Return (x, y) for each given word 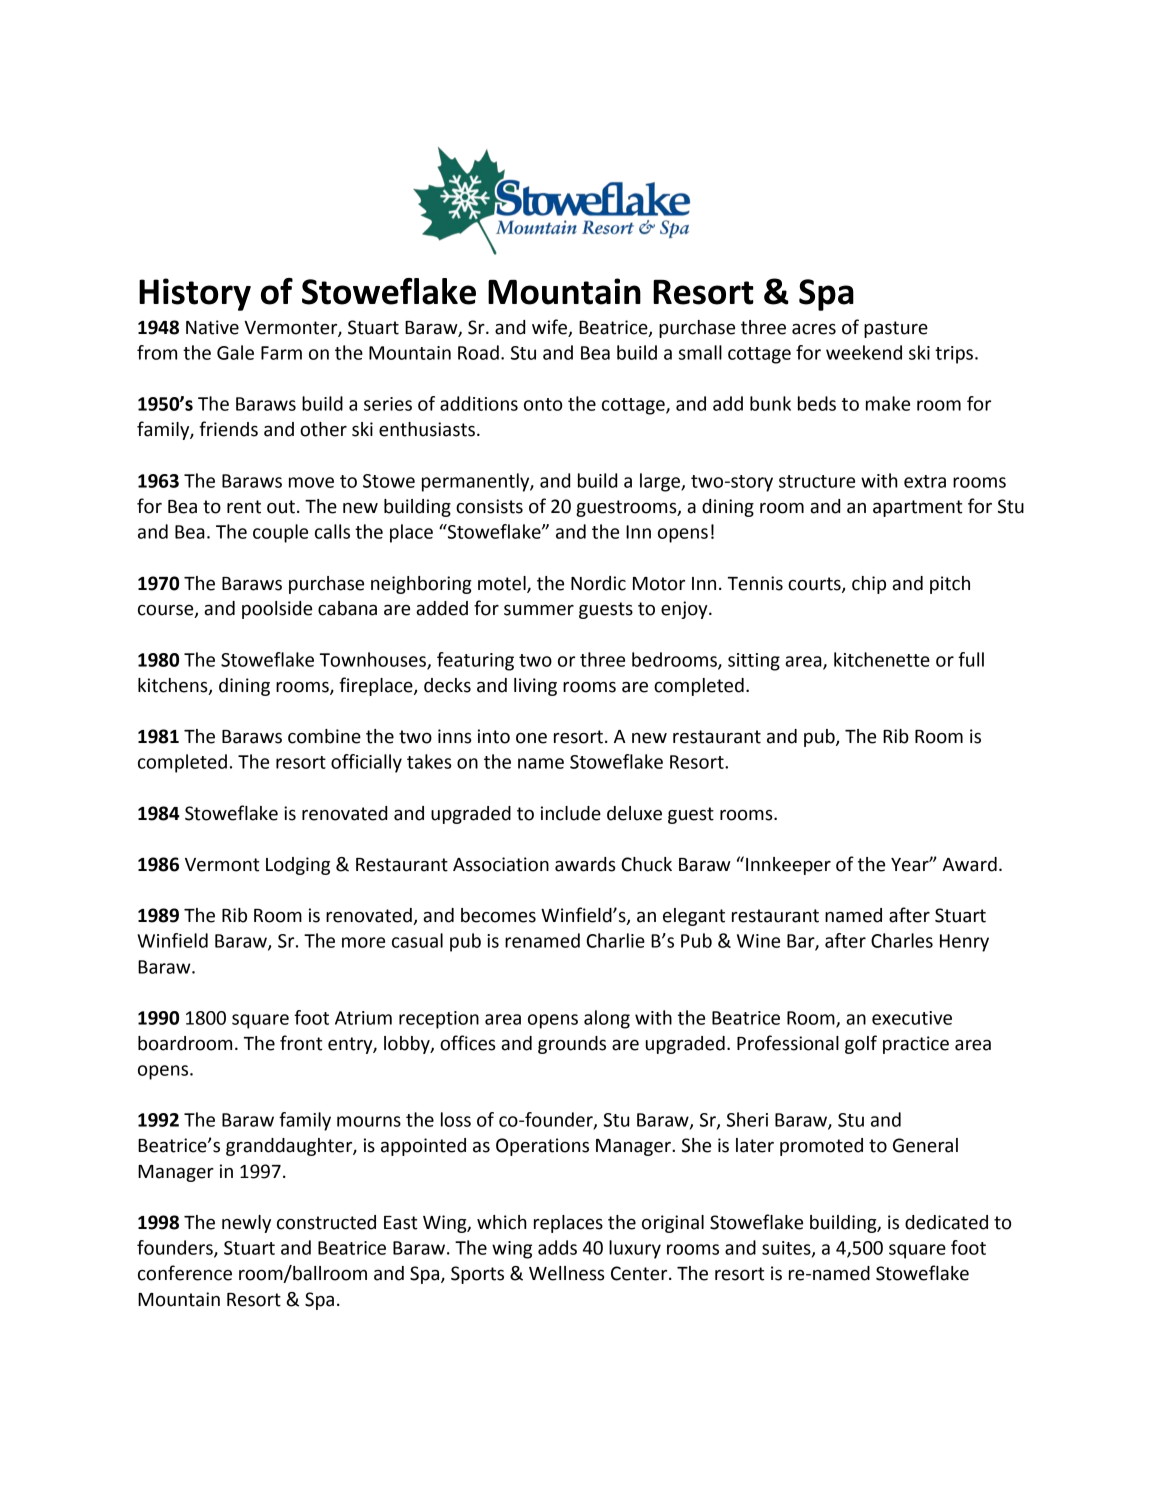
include (571, 813)
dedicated (946, 1222)
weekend (864, 352)
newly (246, 1224)
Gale (235, 352)
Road (478, 352)
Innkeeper (788, 866)
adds (557, 1247)
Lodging (298, 866)
